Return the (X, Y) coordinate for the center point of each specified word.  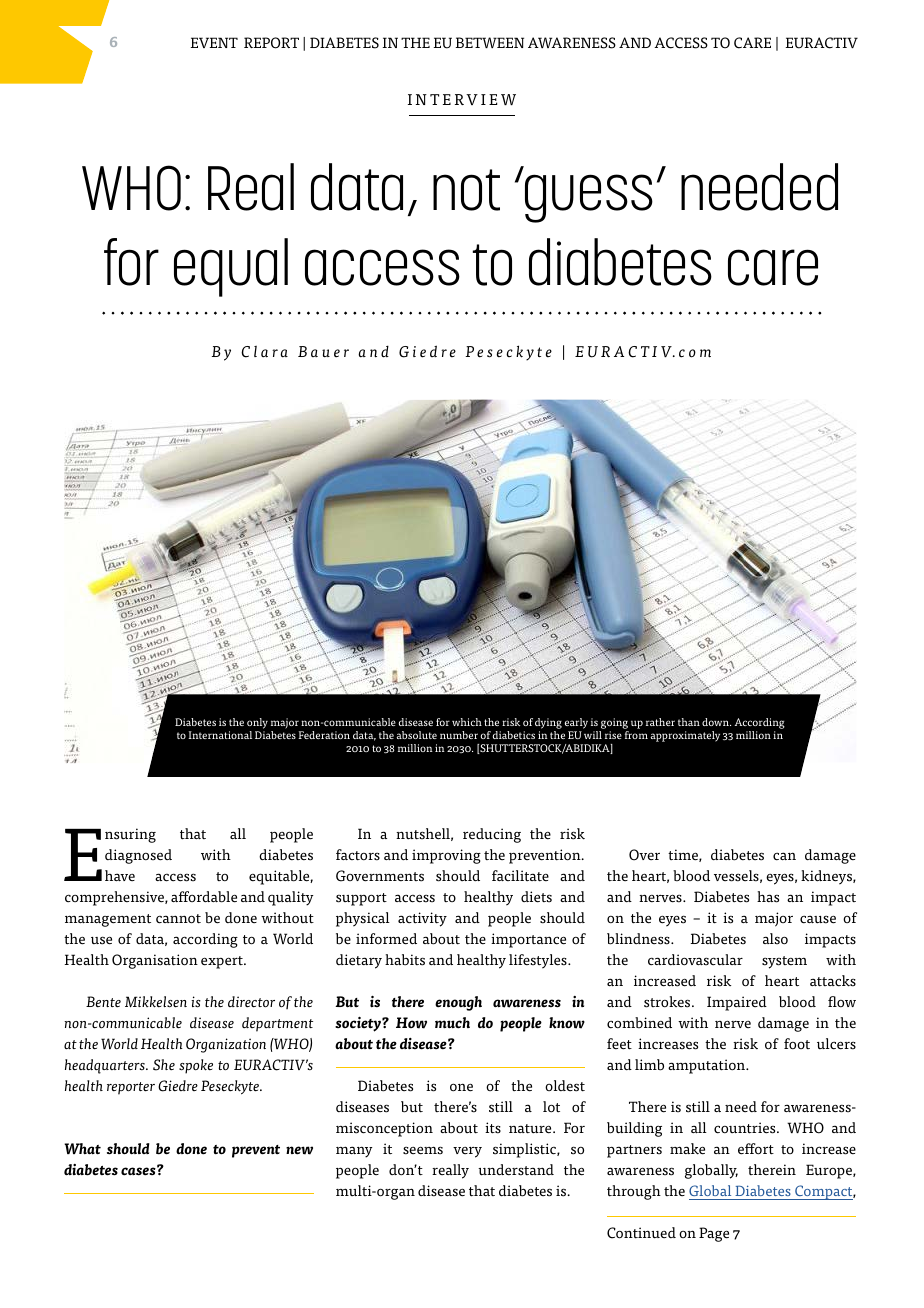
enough (458, 1003)
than (689, 722)
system (784, 962)
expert (223, 962)
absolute (417, 735)
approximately (685, 736)
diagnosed (138, 856)
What (82, 1149)
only (257, 725)
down (716, 722)
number (459, 735)
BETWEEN (490, 42)
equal (231, 267)
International (220, 735)
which (467, 722)
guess (589, 198)
